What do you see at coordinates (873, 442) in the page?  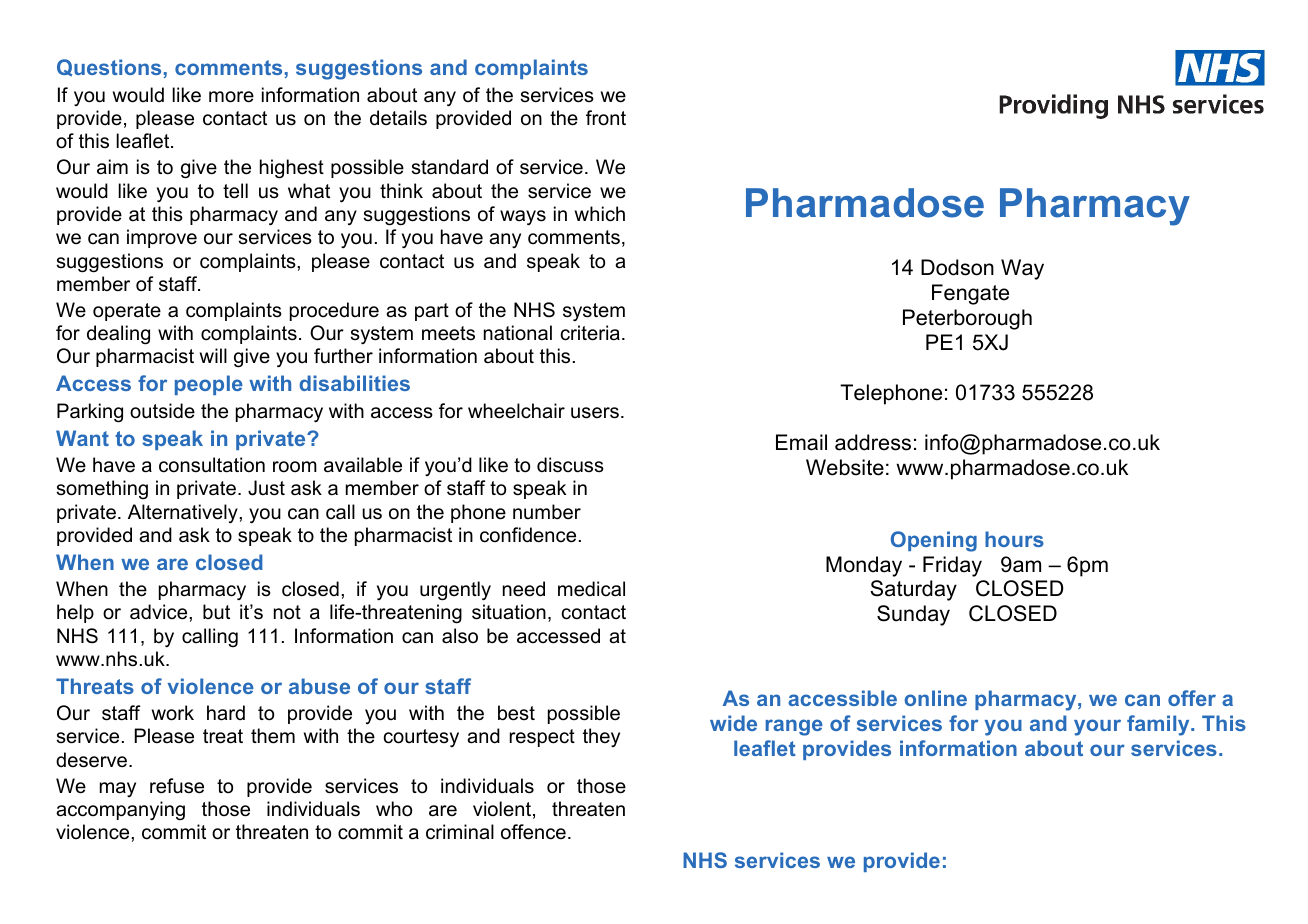 I see `address` at bounding box center [873, 442].
